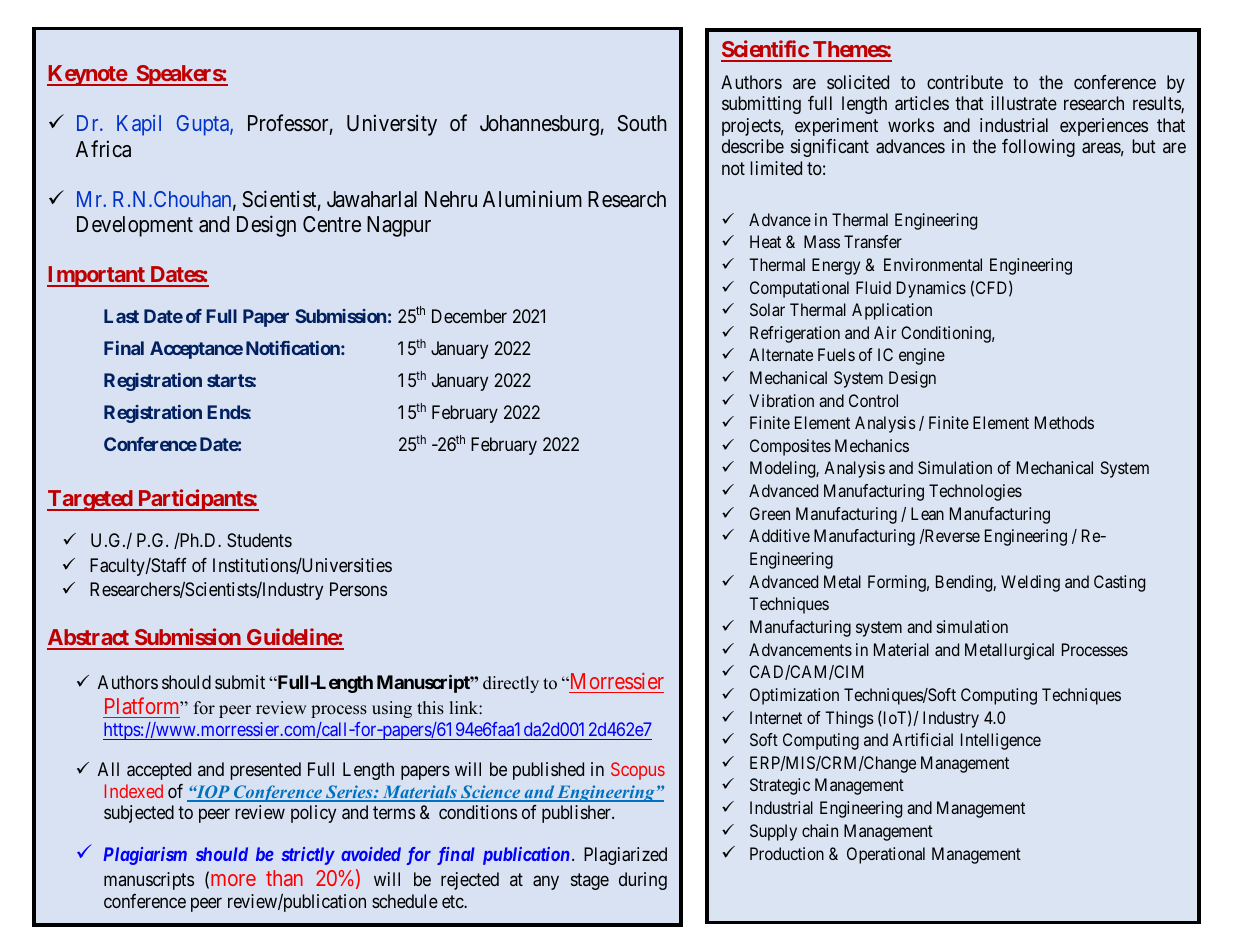 The height and width of the screenshot is (952, 1233). What do you see at coordinates (284, 878) in the screenshot?
I see `than` at bounding box center [284, 878].
